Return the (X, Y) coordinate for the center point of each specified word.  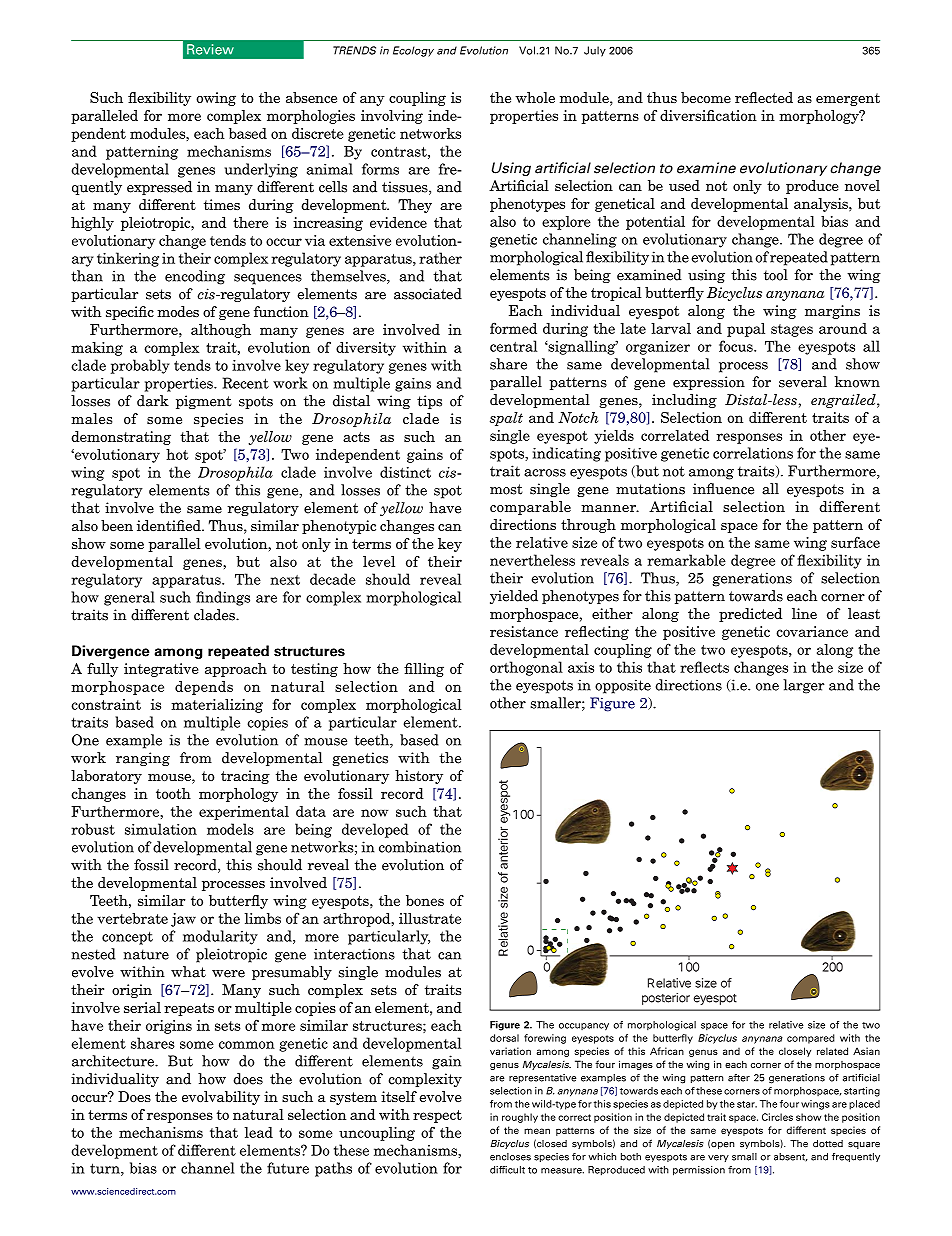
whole (535, 97)
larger (803, 686)
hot (177, 454)
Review (210, 49)
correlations (753, 453)
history (419, 777)
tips (429, 402)
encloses (510, 1157)
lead (259, 1132)
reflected (764, 97)
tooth (173, 793)
